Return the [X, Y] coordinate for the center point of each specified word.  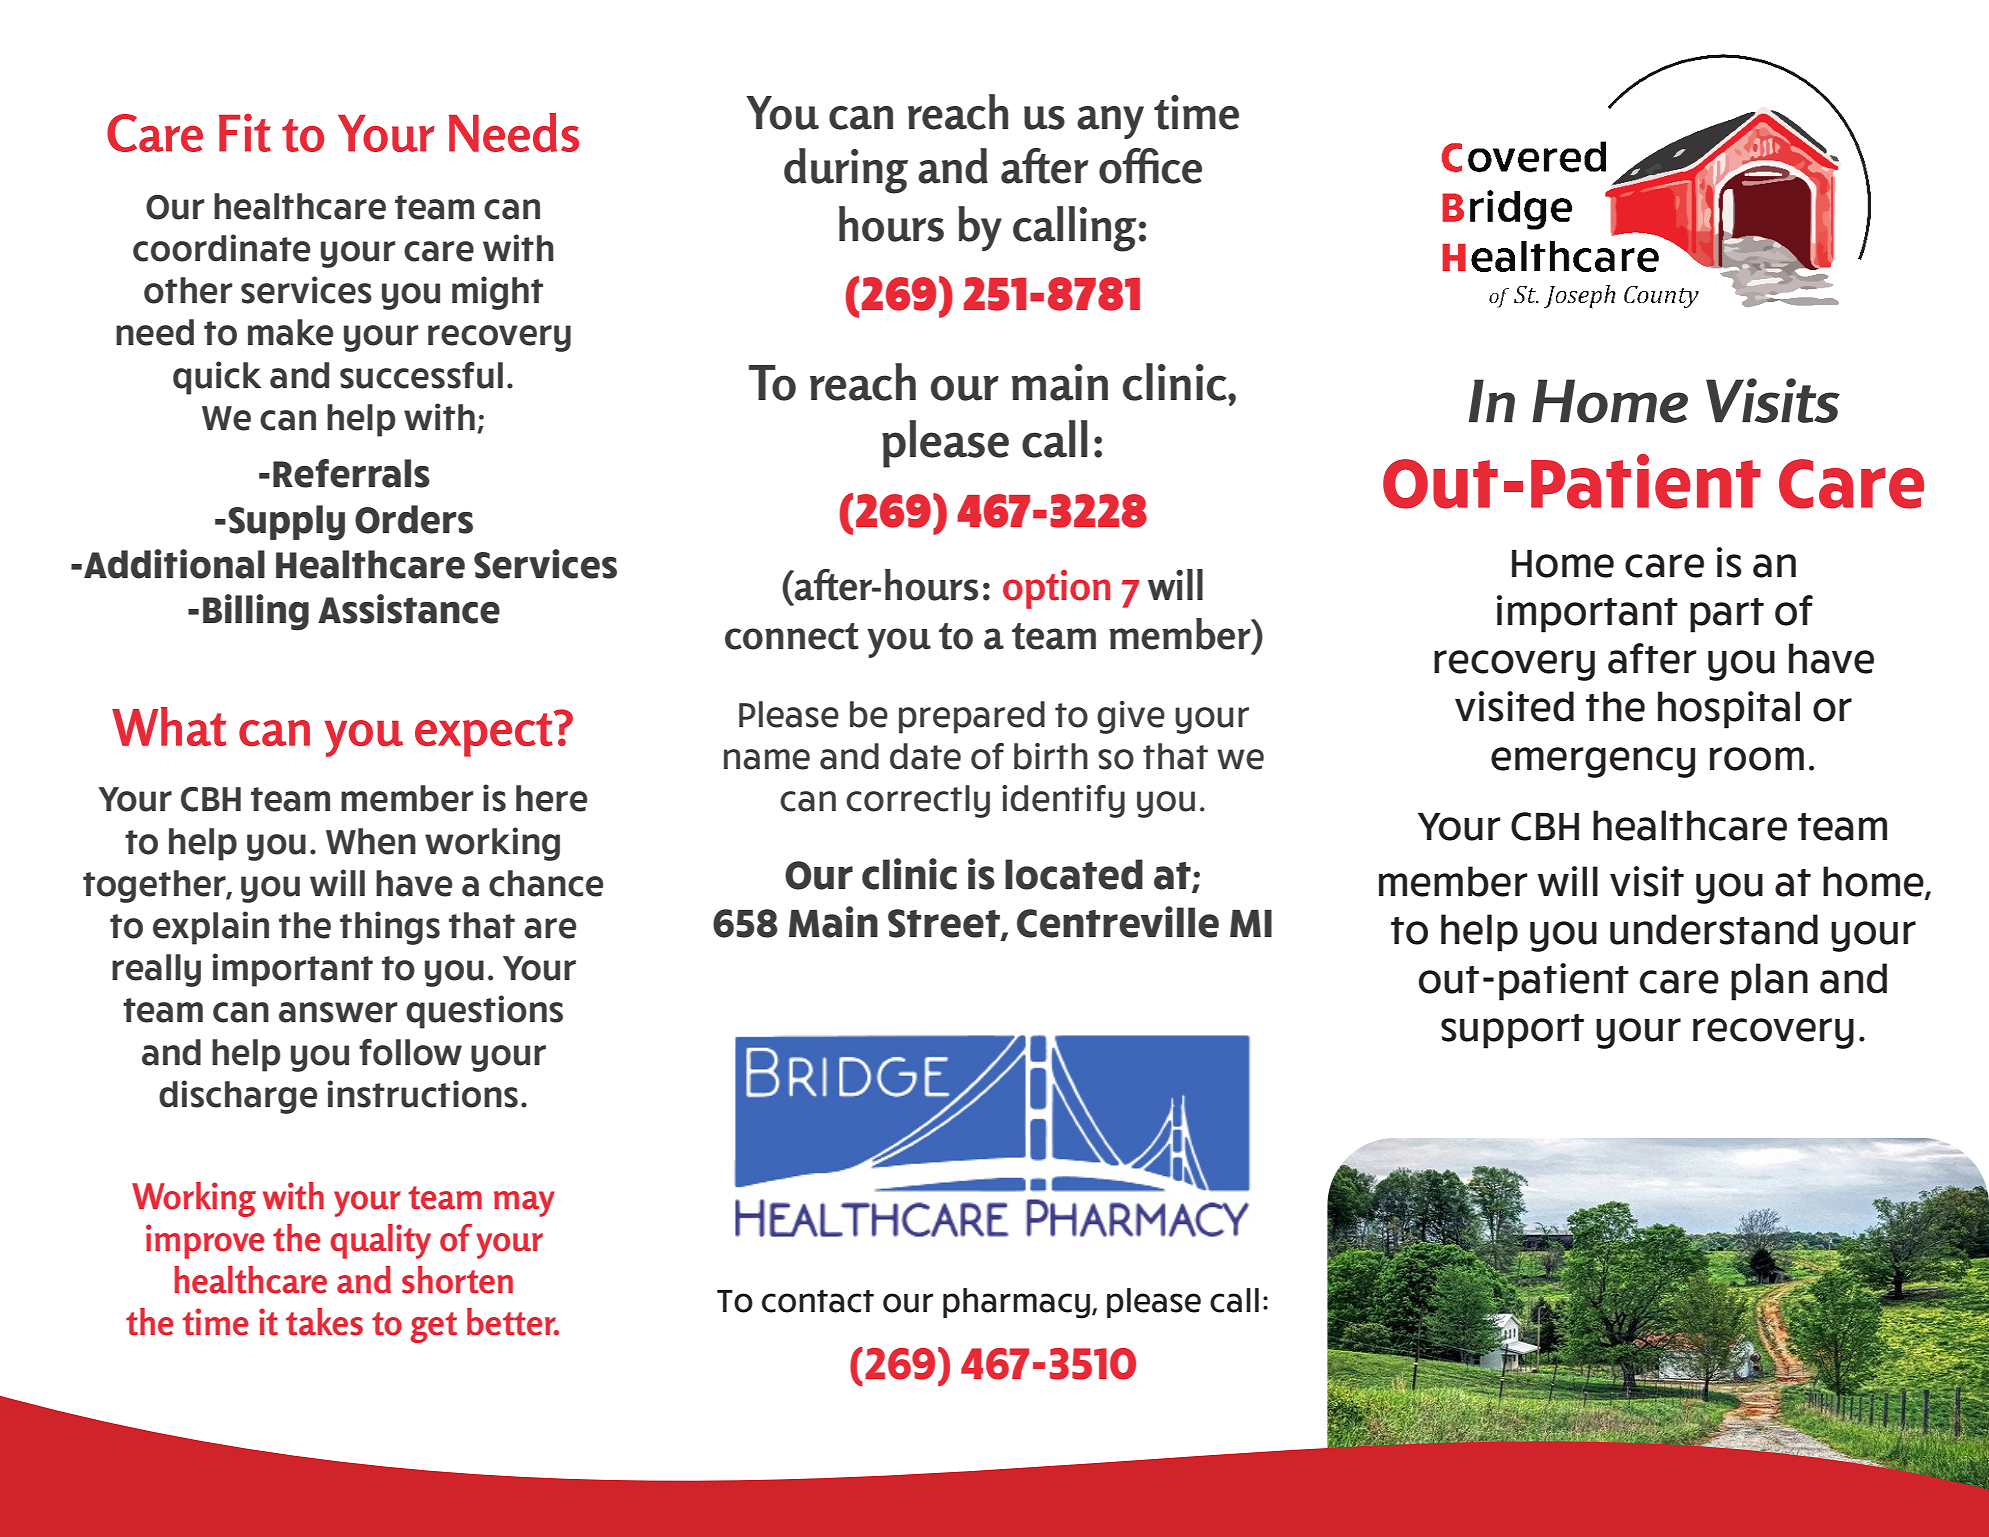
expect [485, 734]
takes [324, 1322]
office [1150, 166]
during [846, 171]
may [524, 1204]
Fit [245, 132]
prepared [972, 717]
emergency [1593, 762]
